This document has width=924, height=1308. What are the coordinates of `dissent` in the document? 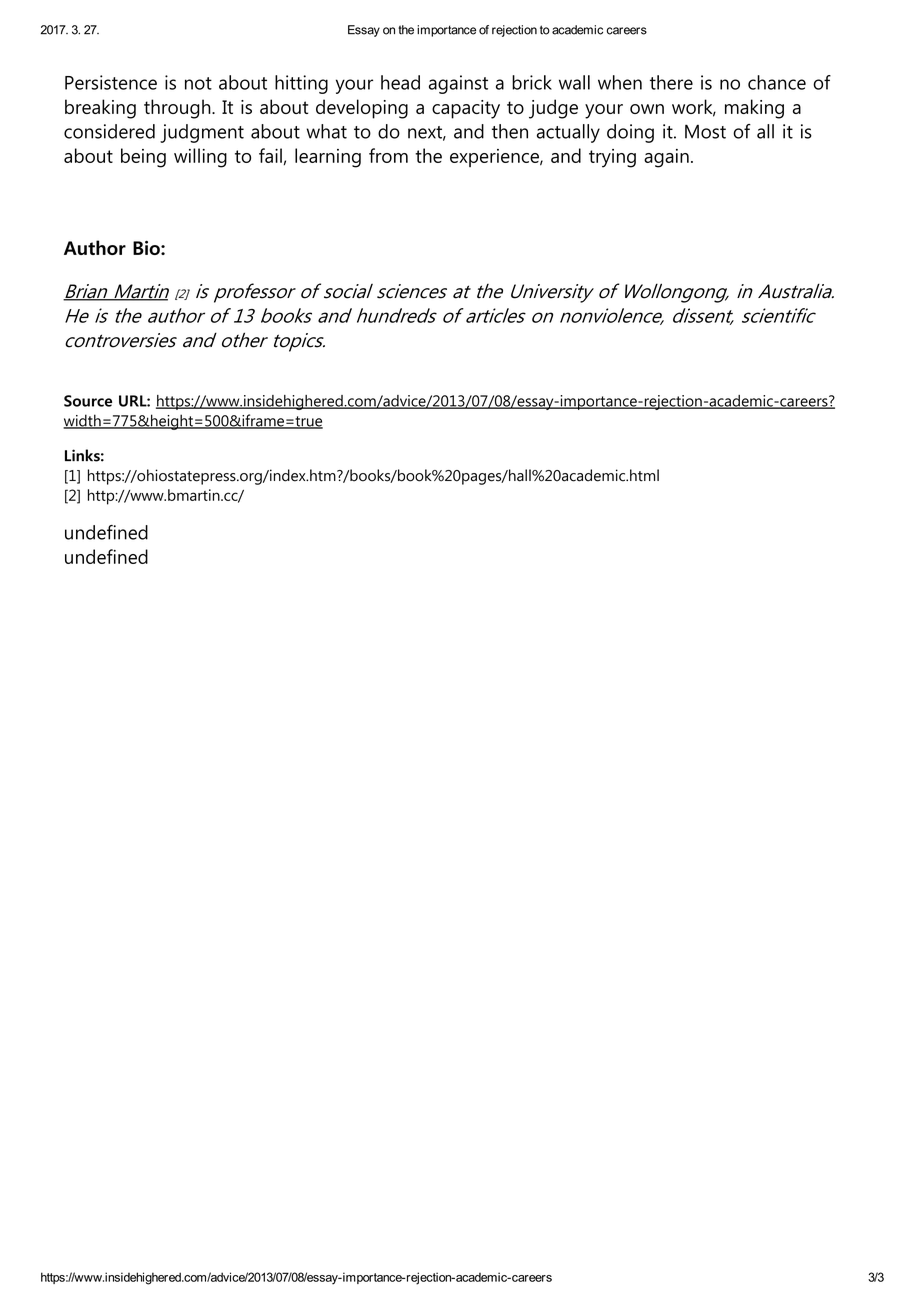 It's located at (703, 316).
